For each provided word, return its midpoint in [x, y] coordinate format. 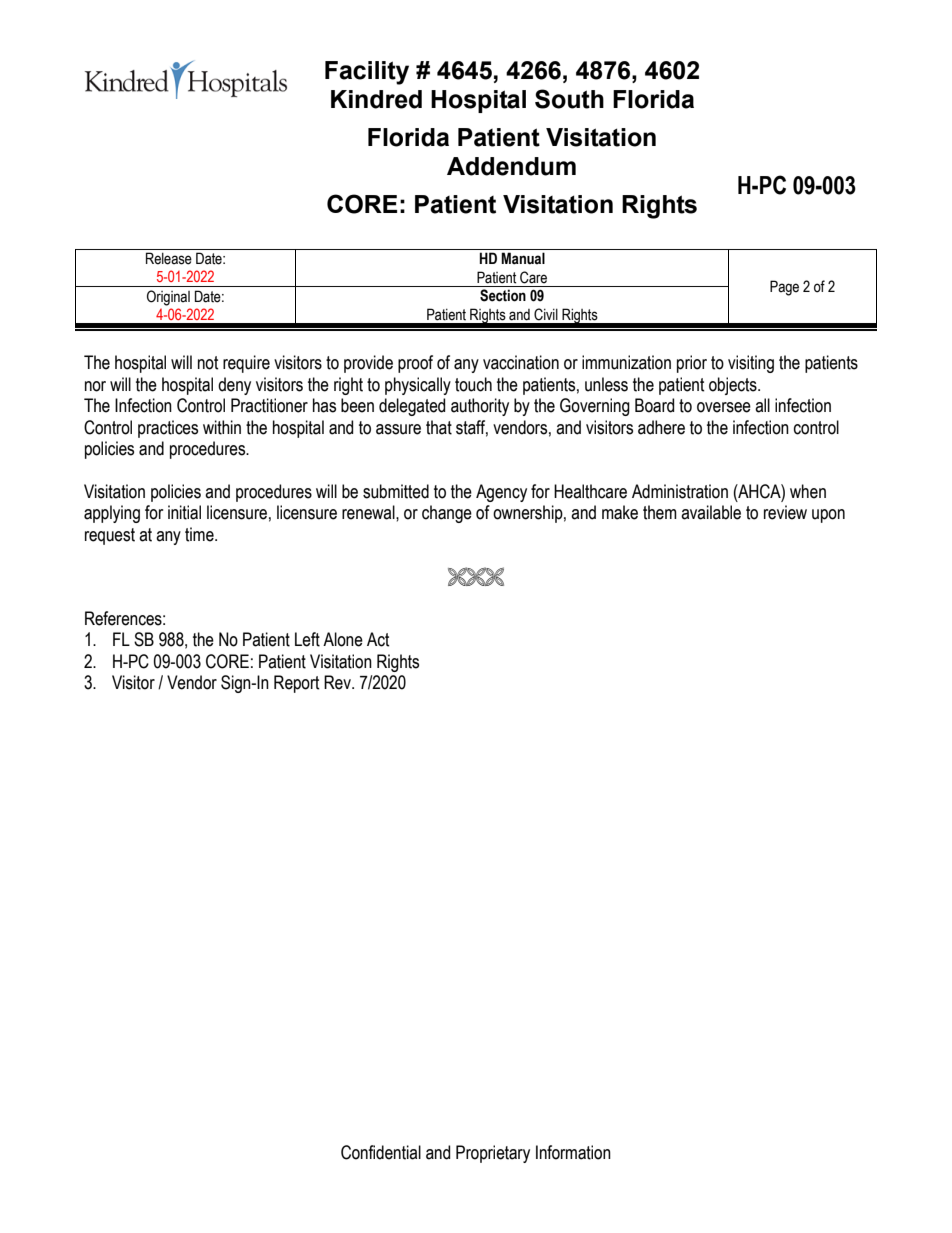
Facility [367, 73]
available [711, 512]
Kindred [376, 99]
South [569, 99]
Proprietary [493, 1154]
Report [297, 684]
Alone [343, 639]
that [439, 427]
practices [168, 429]
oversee [724, 407]
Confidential [381, 1152]
